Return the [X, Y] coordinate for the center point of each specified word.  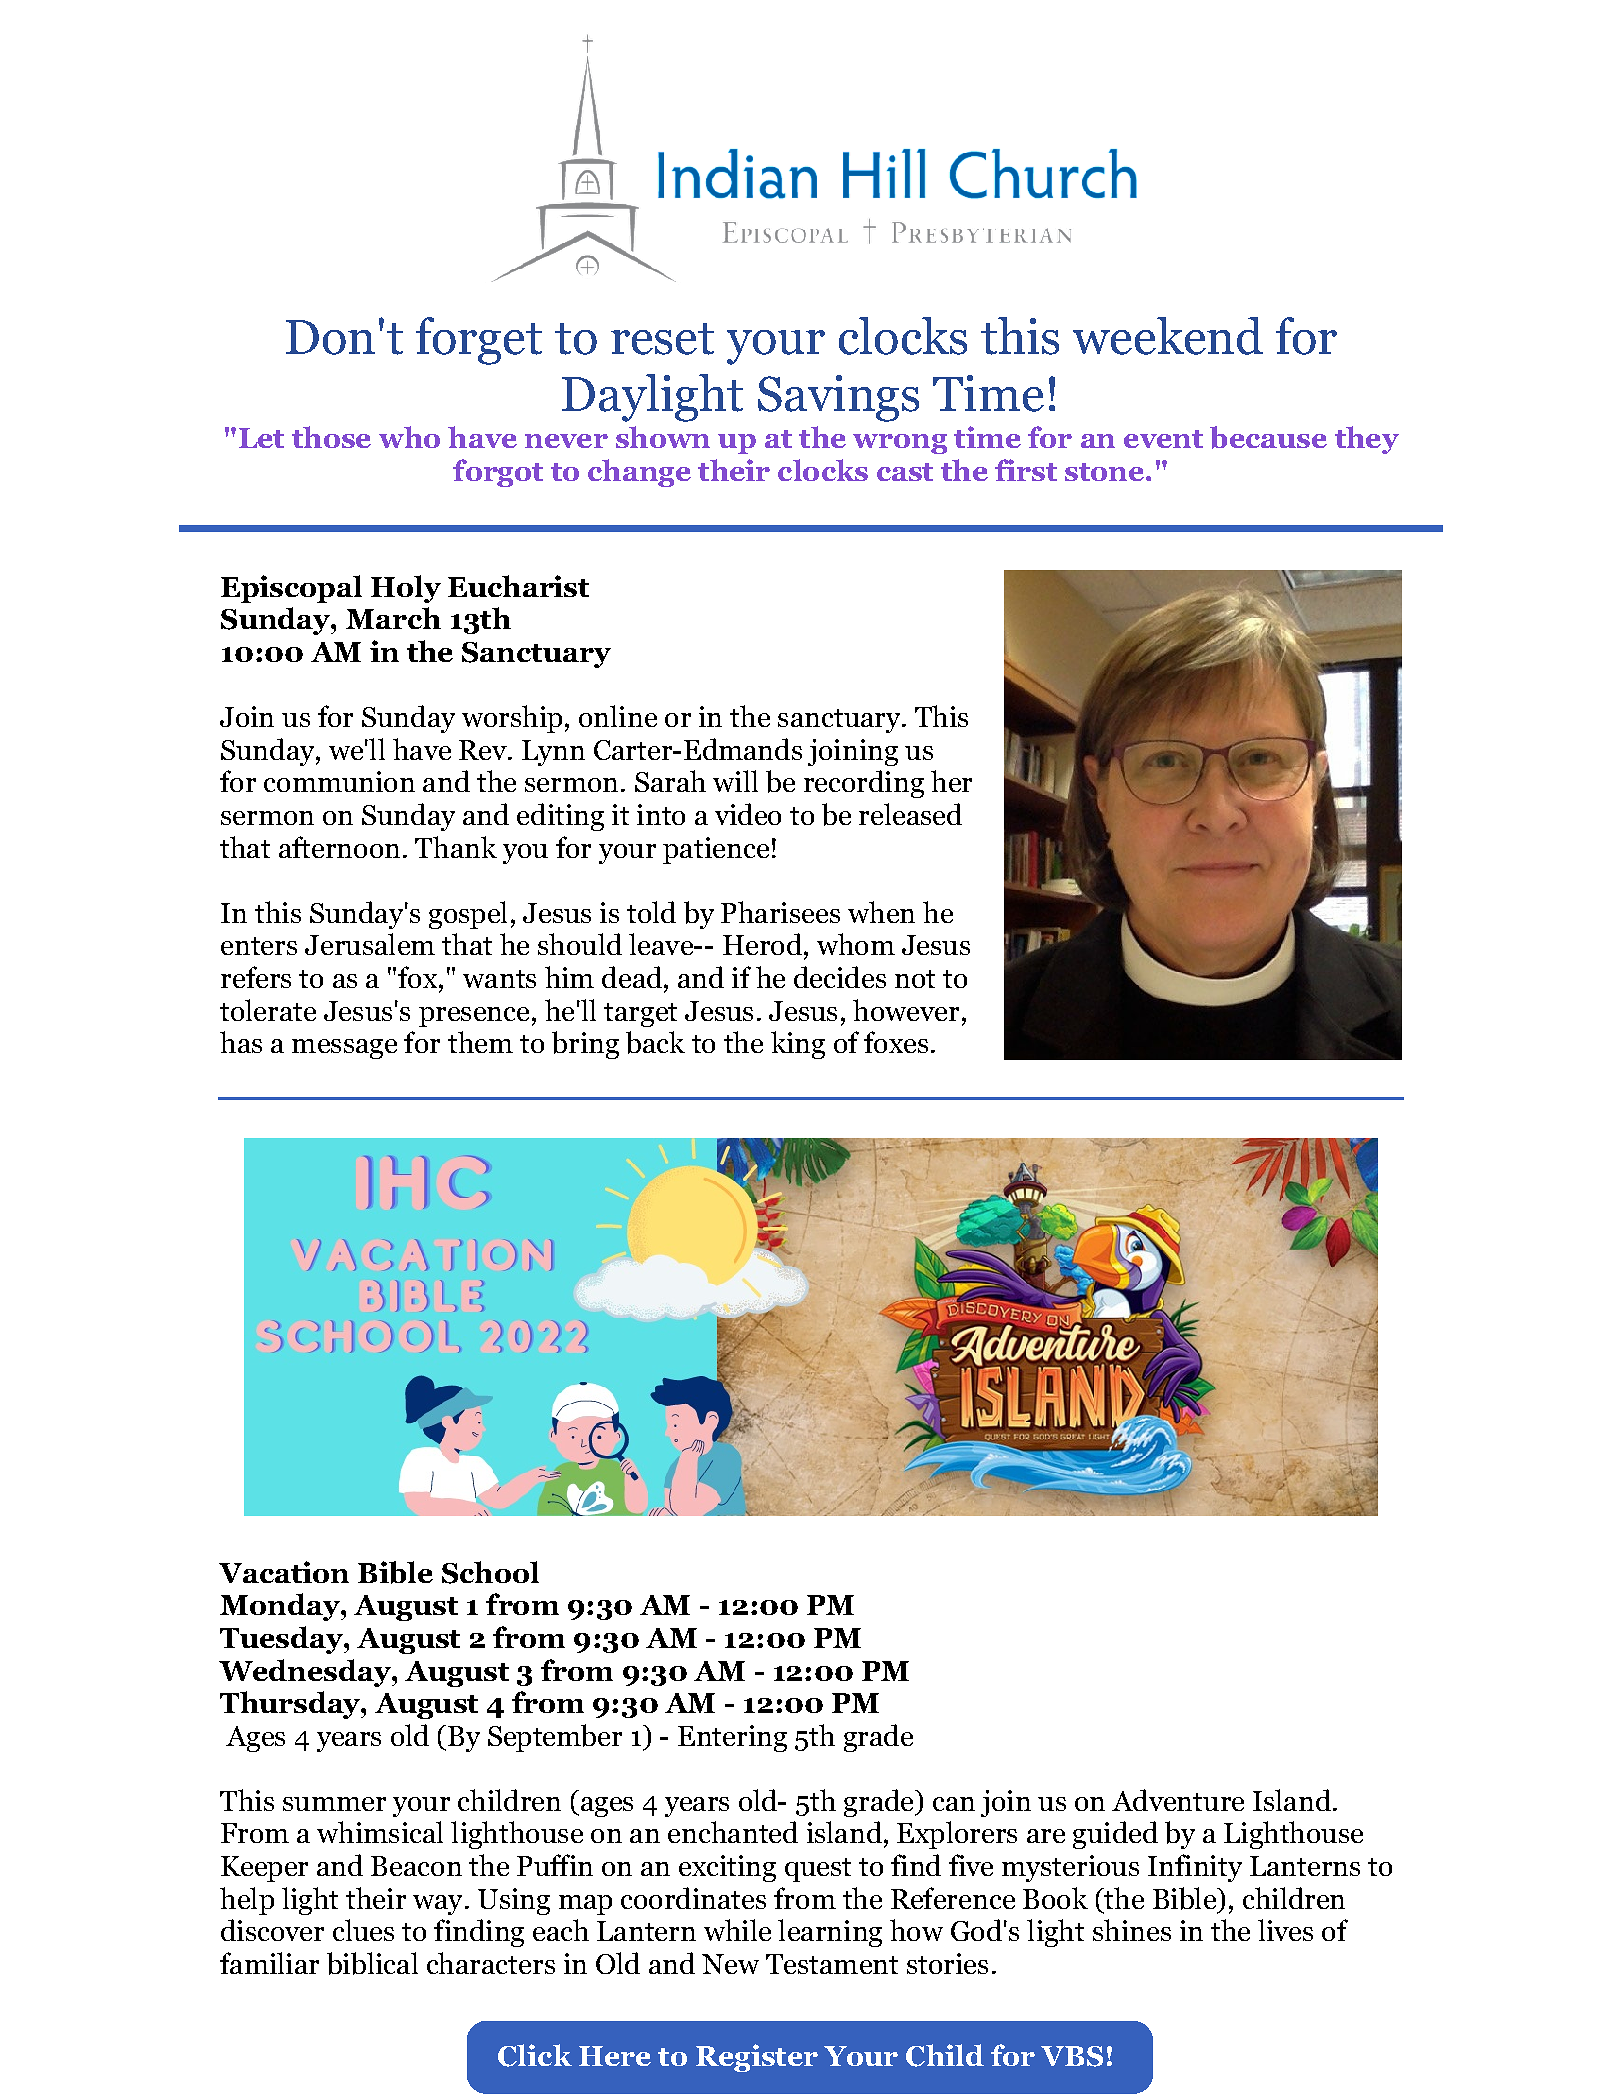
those [331, 437]
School [490, 1572]
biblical [372, 1963]
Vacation [284, 1572]
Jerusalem [370, 944]
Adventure [1178, 1800]
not [915, 979]
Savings [838, 398]
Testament [832, 1964]
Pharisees [780, 912]
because [1268, 437]
